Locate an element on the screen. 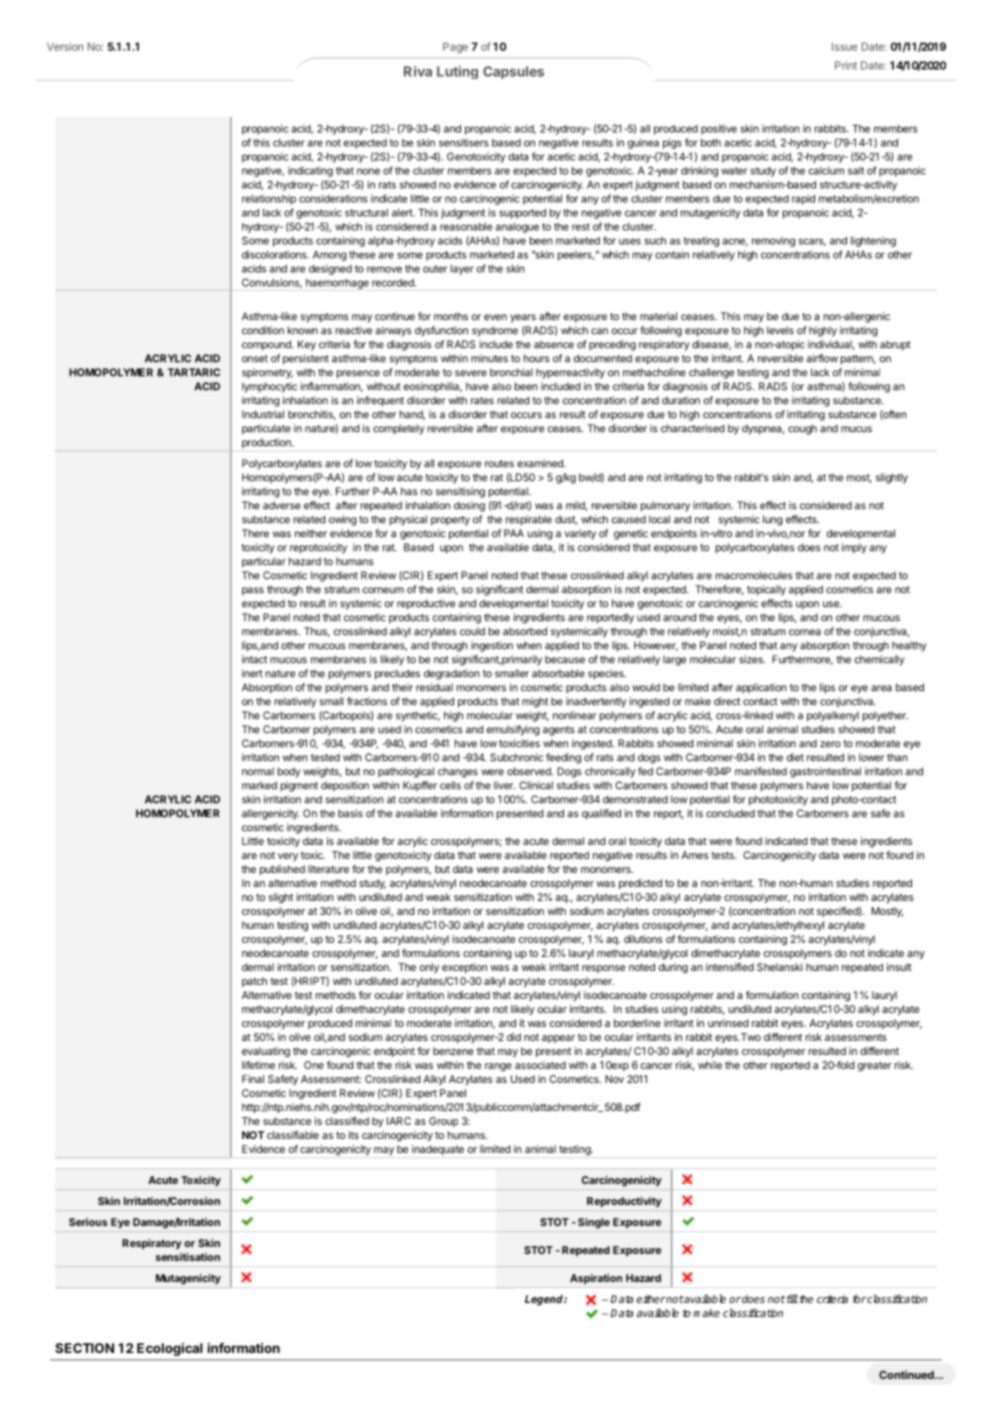 The height and width of the screenshot is (1405, 993). inert is located at coordinates (252, 673).
